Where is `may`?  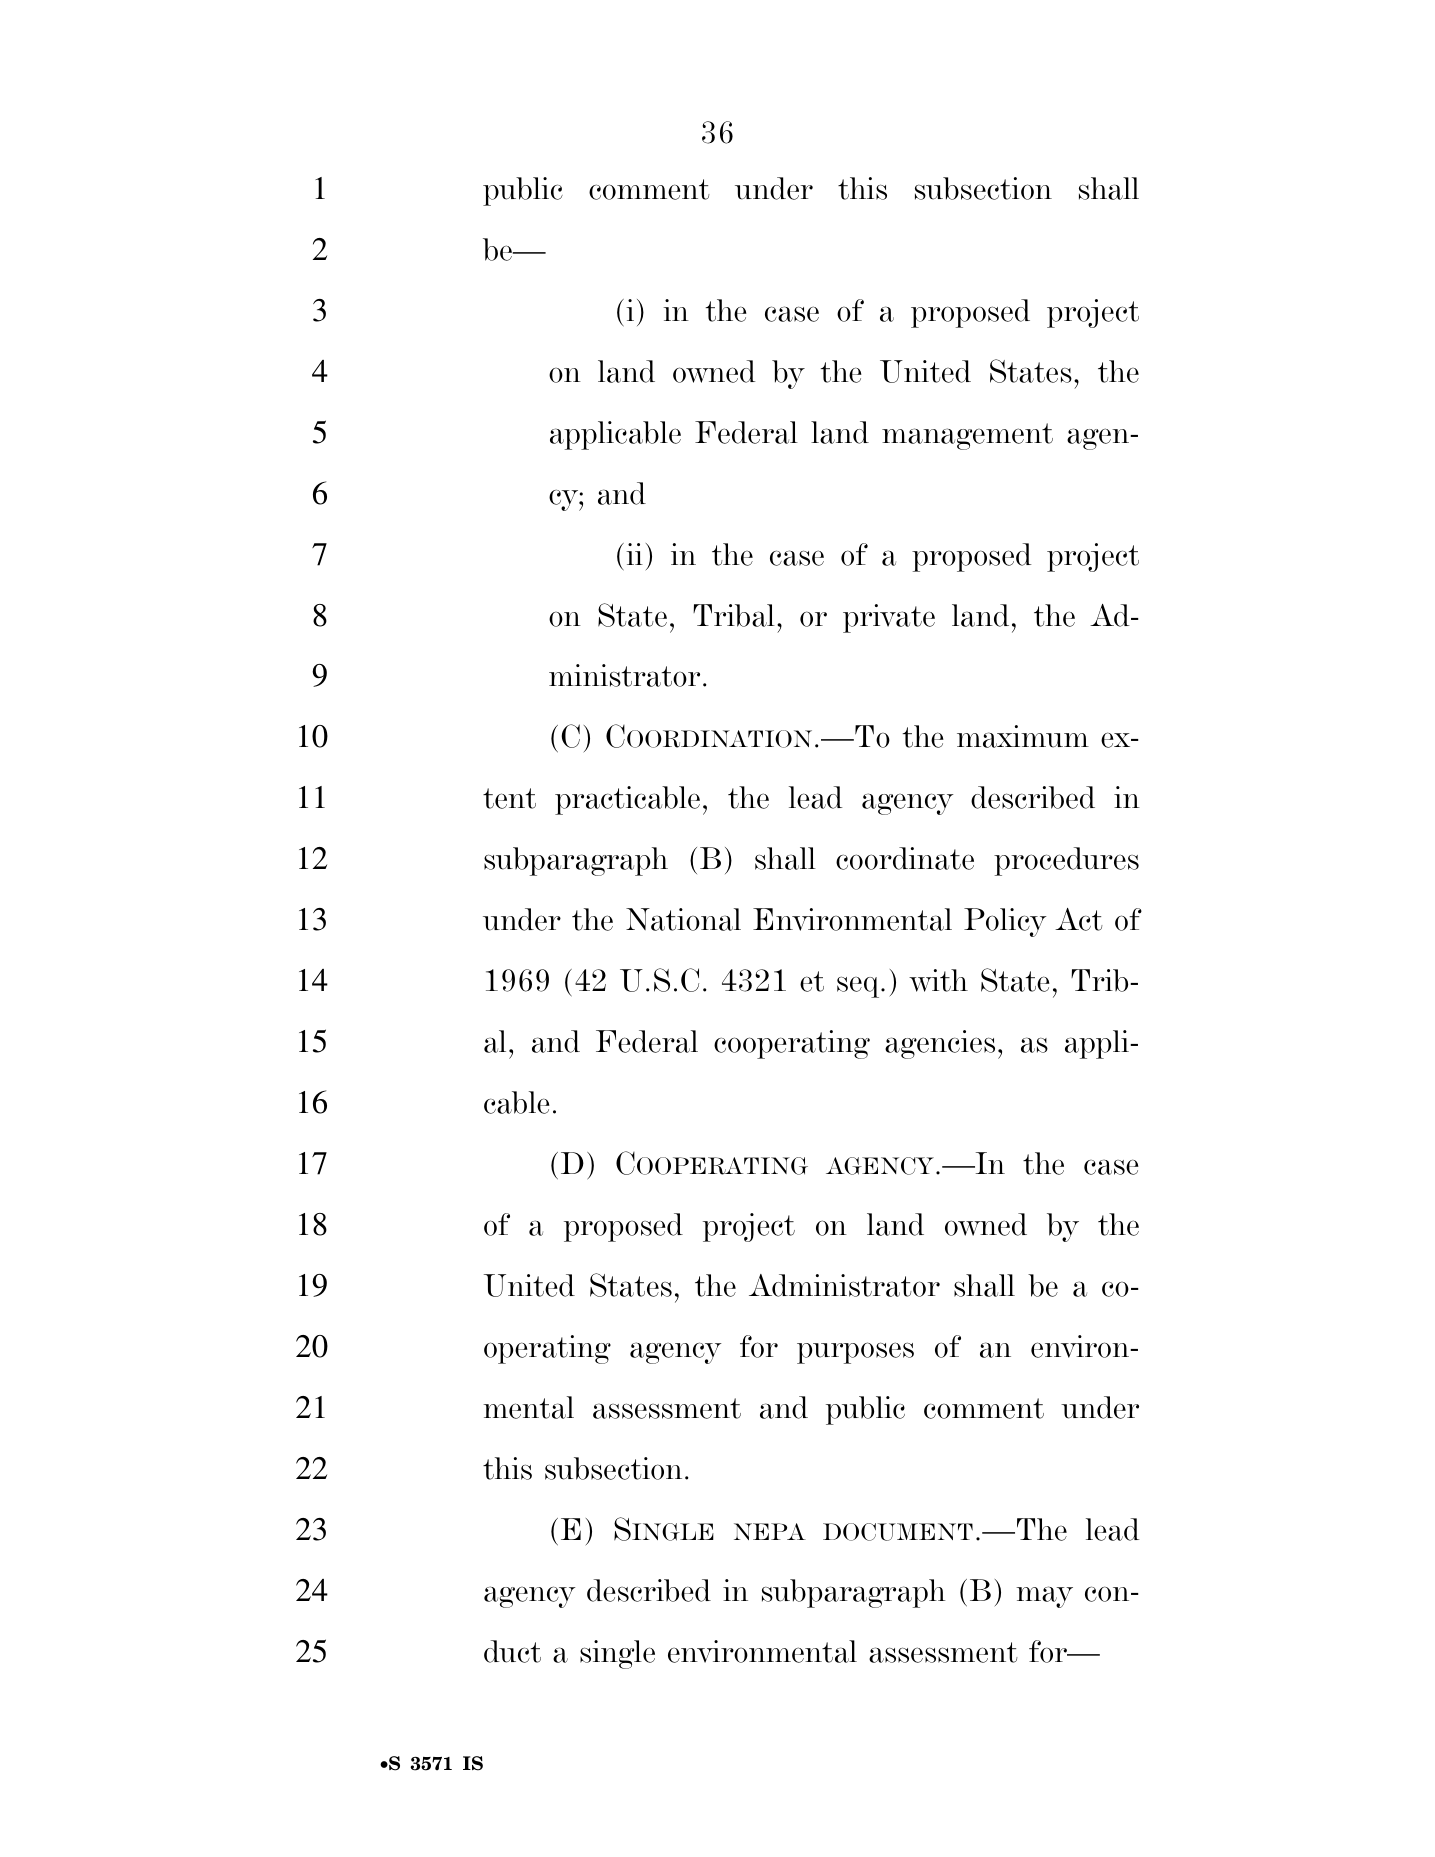 may is located at coordinates (1044, 1597).
